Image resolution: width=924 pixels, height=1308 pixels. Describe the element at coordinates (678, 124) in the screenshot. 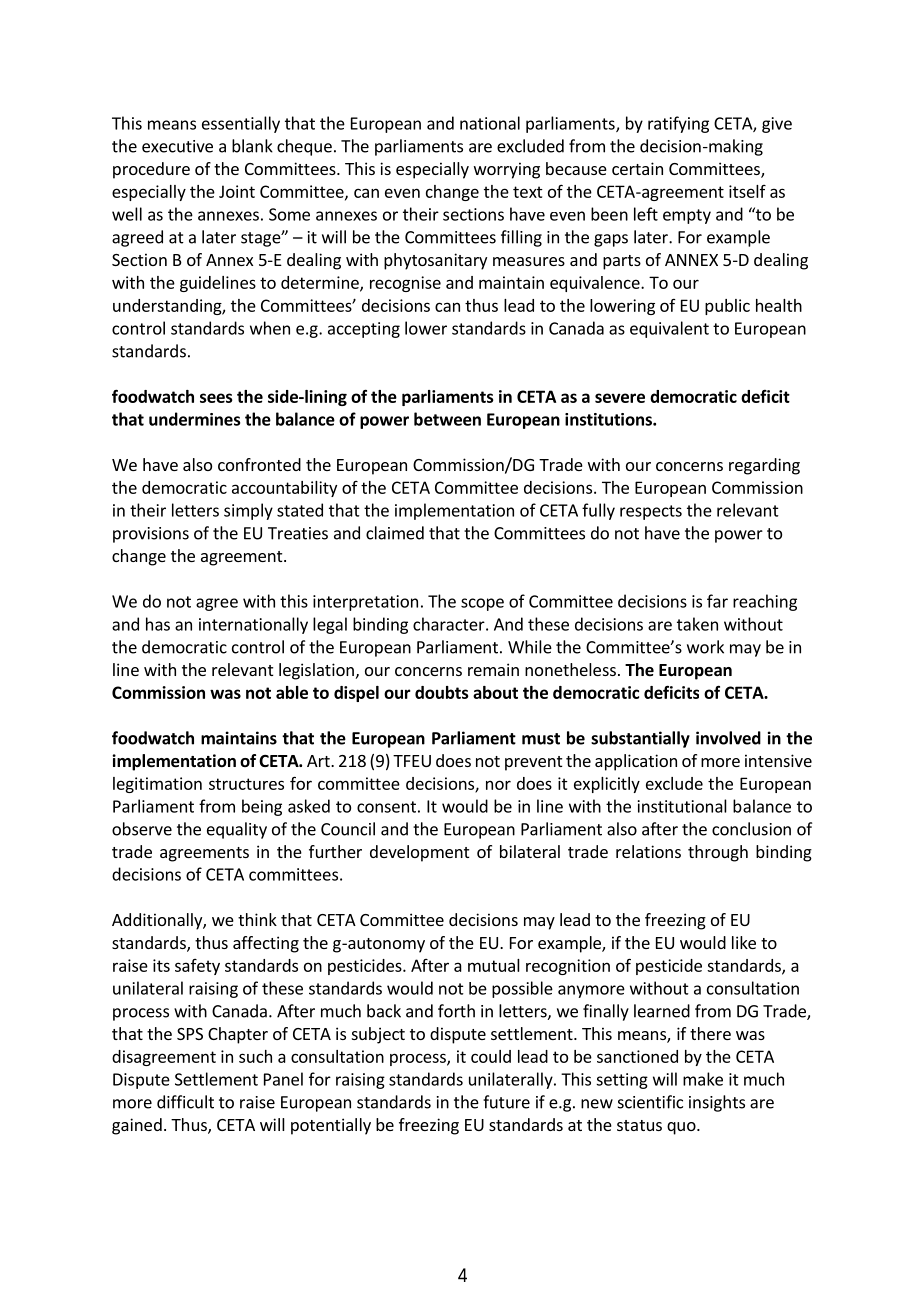

I see `ratifying` at that location.
